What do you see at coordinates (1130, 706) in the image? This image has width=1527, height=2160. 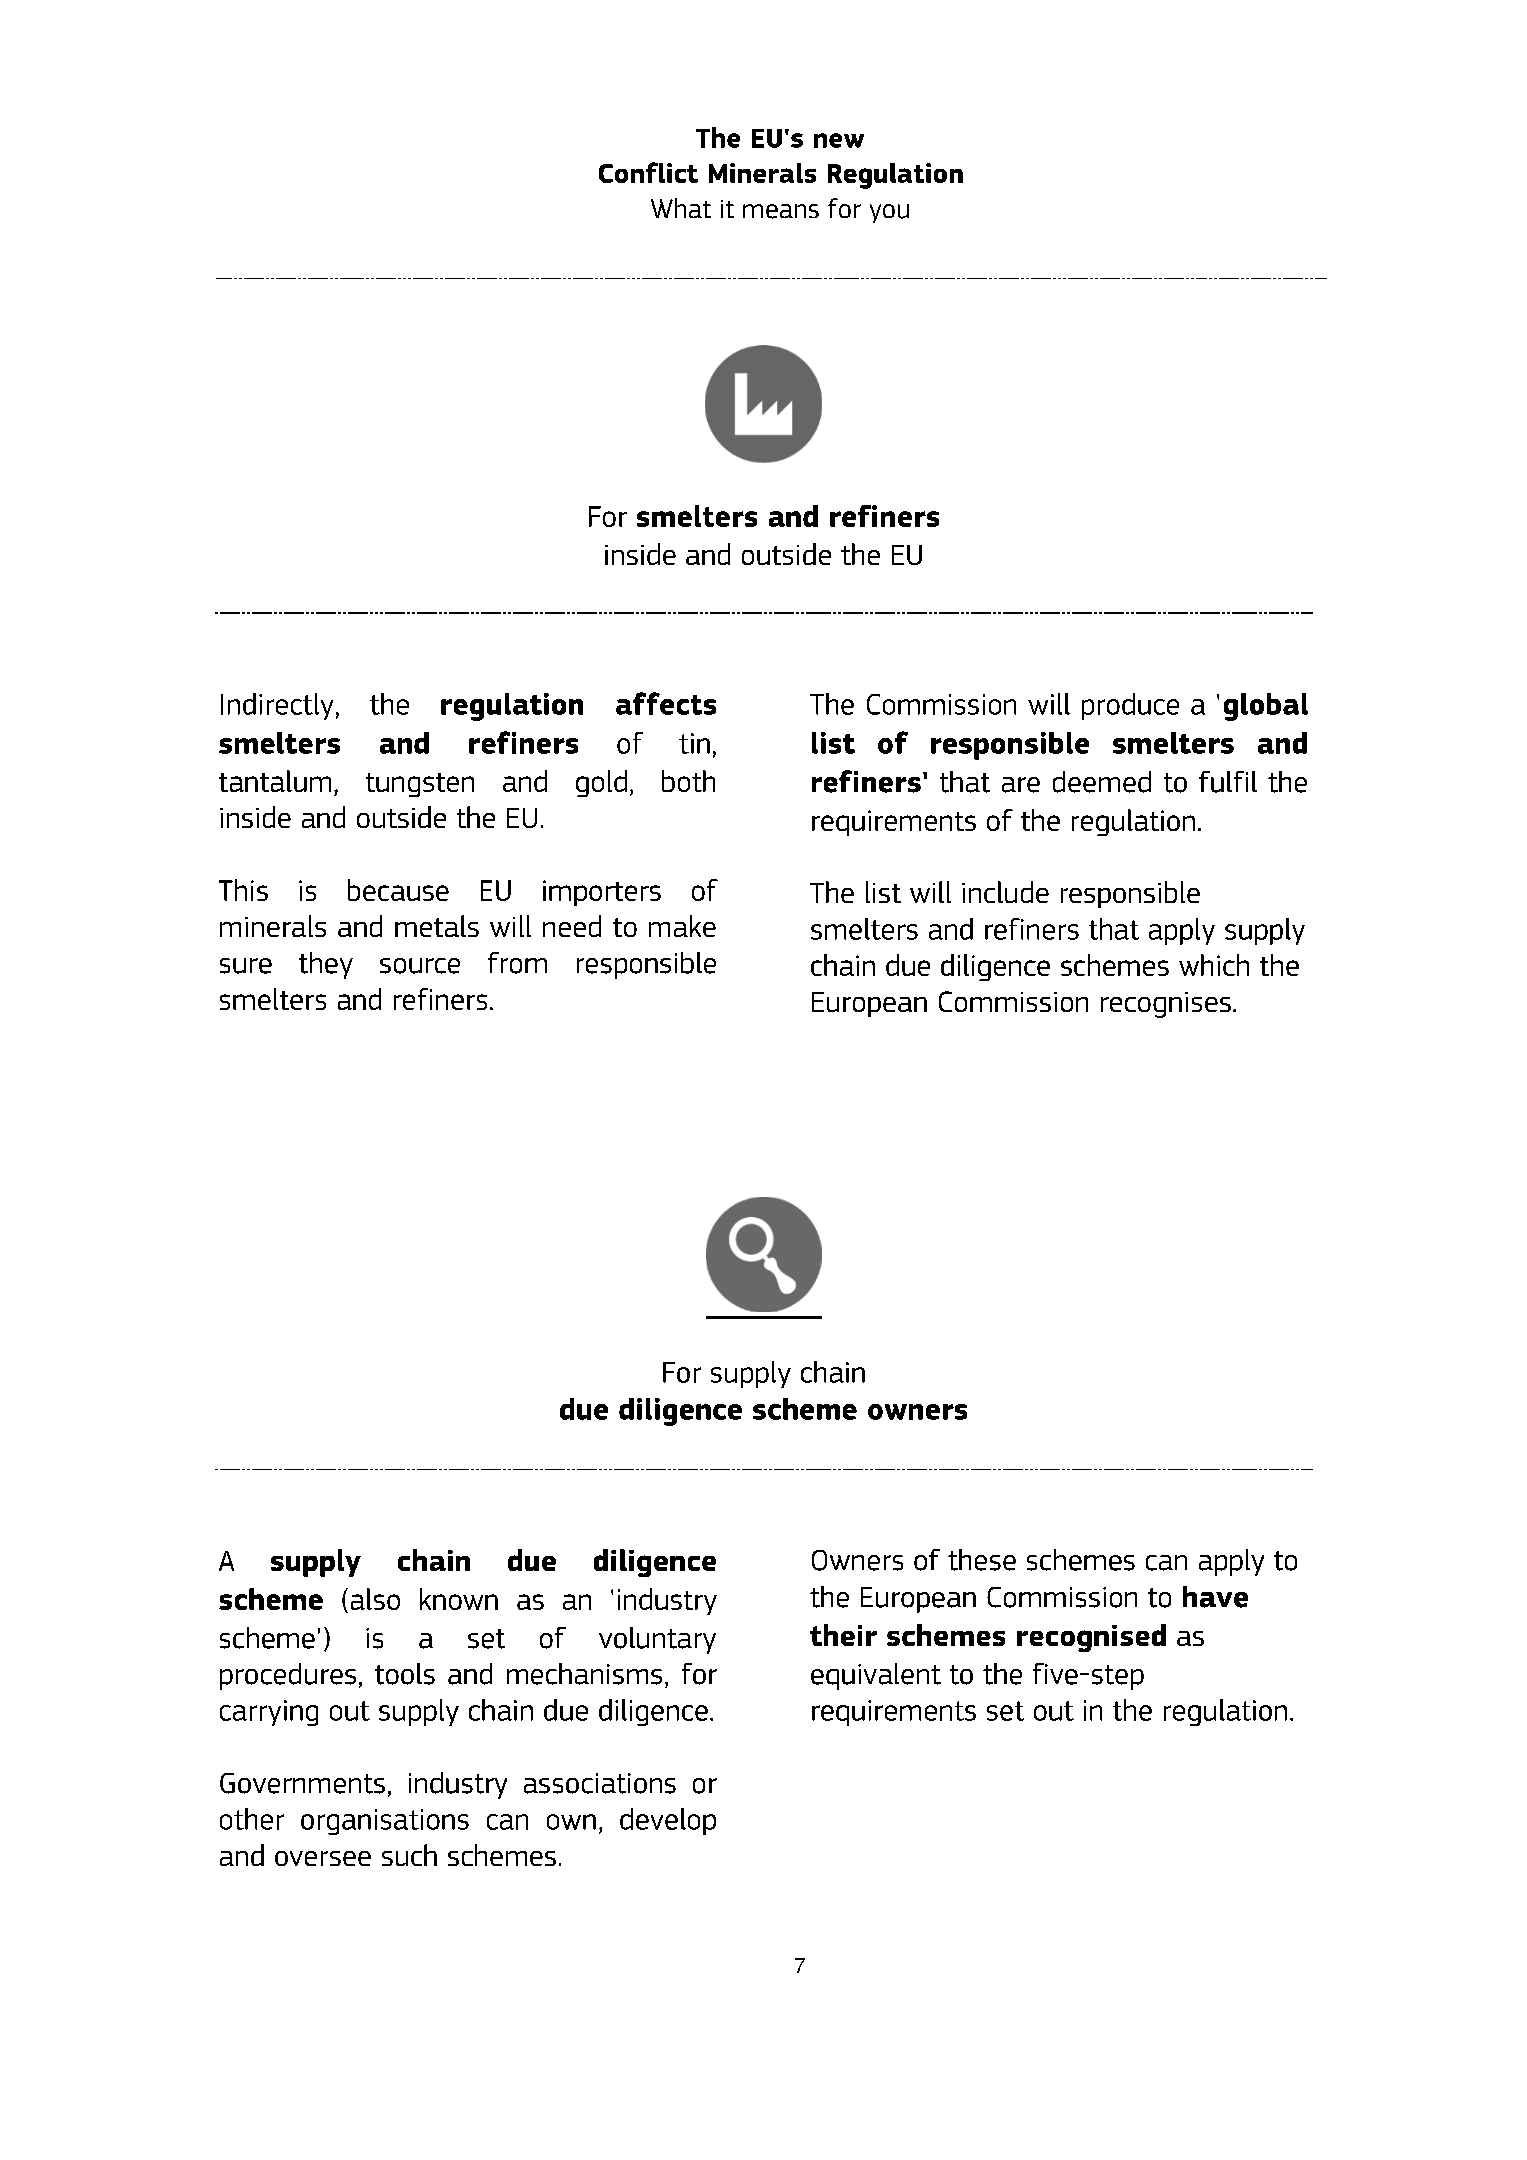 I see `produce` at bounding box center [1130, 706].
